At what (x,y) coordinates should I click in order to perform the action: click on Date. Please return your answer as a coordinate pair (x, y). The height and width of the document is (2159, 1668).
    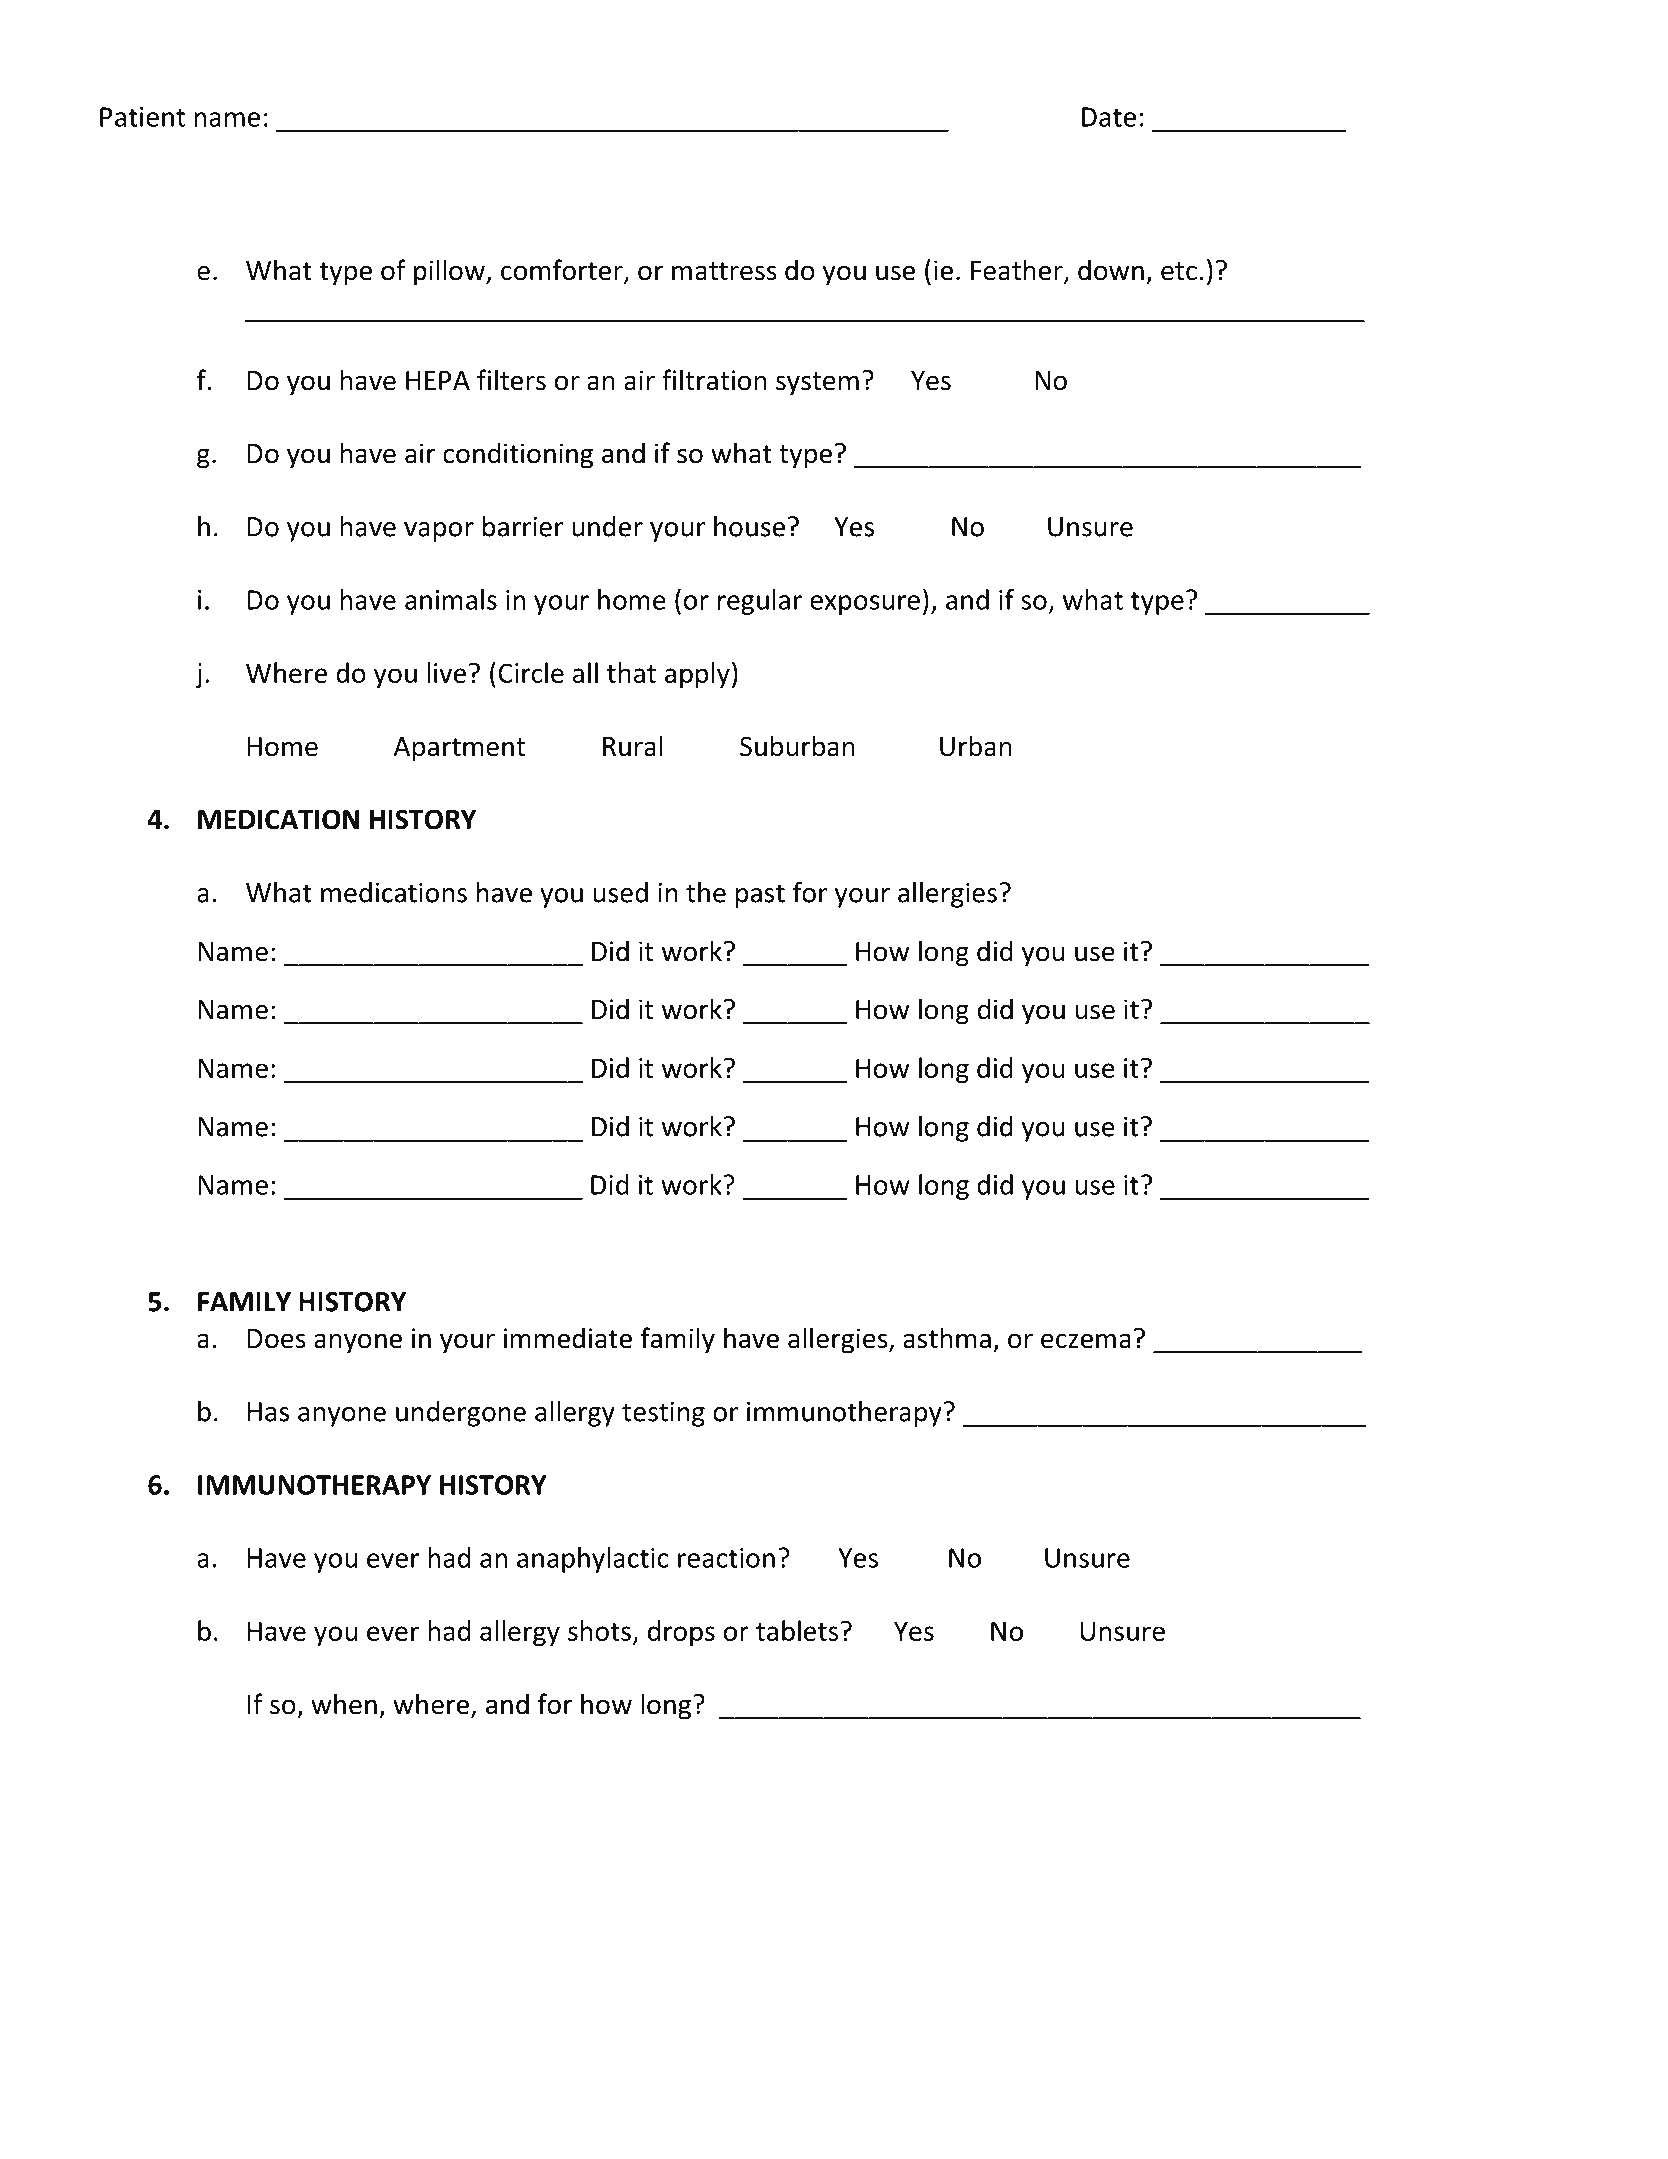
    Looking at the image, I should click on (1109, 117).
